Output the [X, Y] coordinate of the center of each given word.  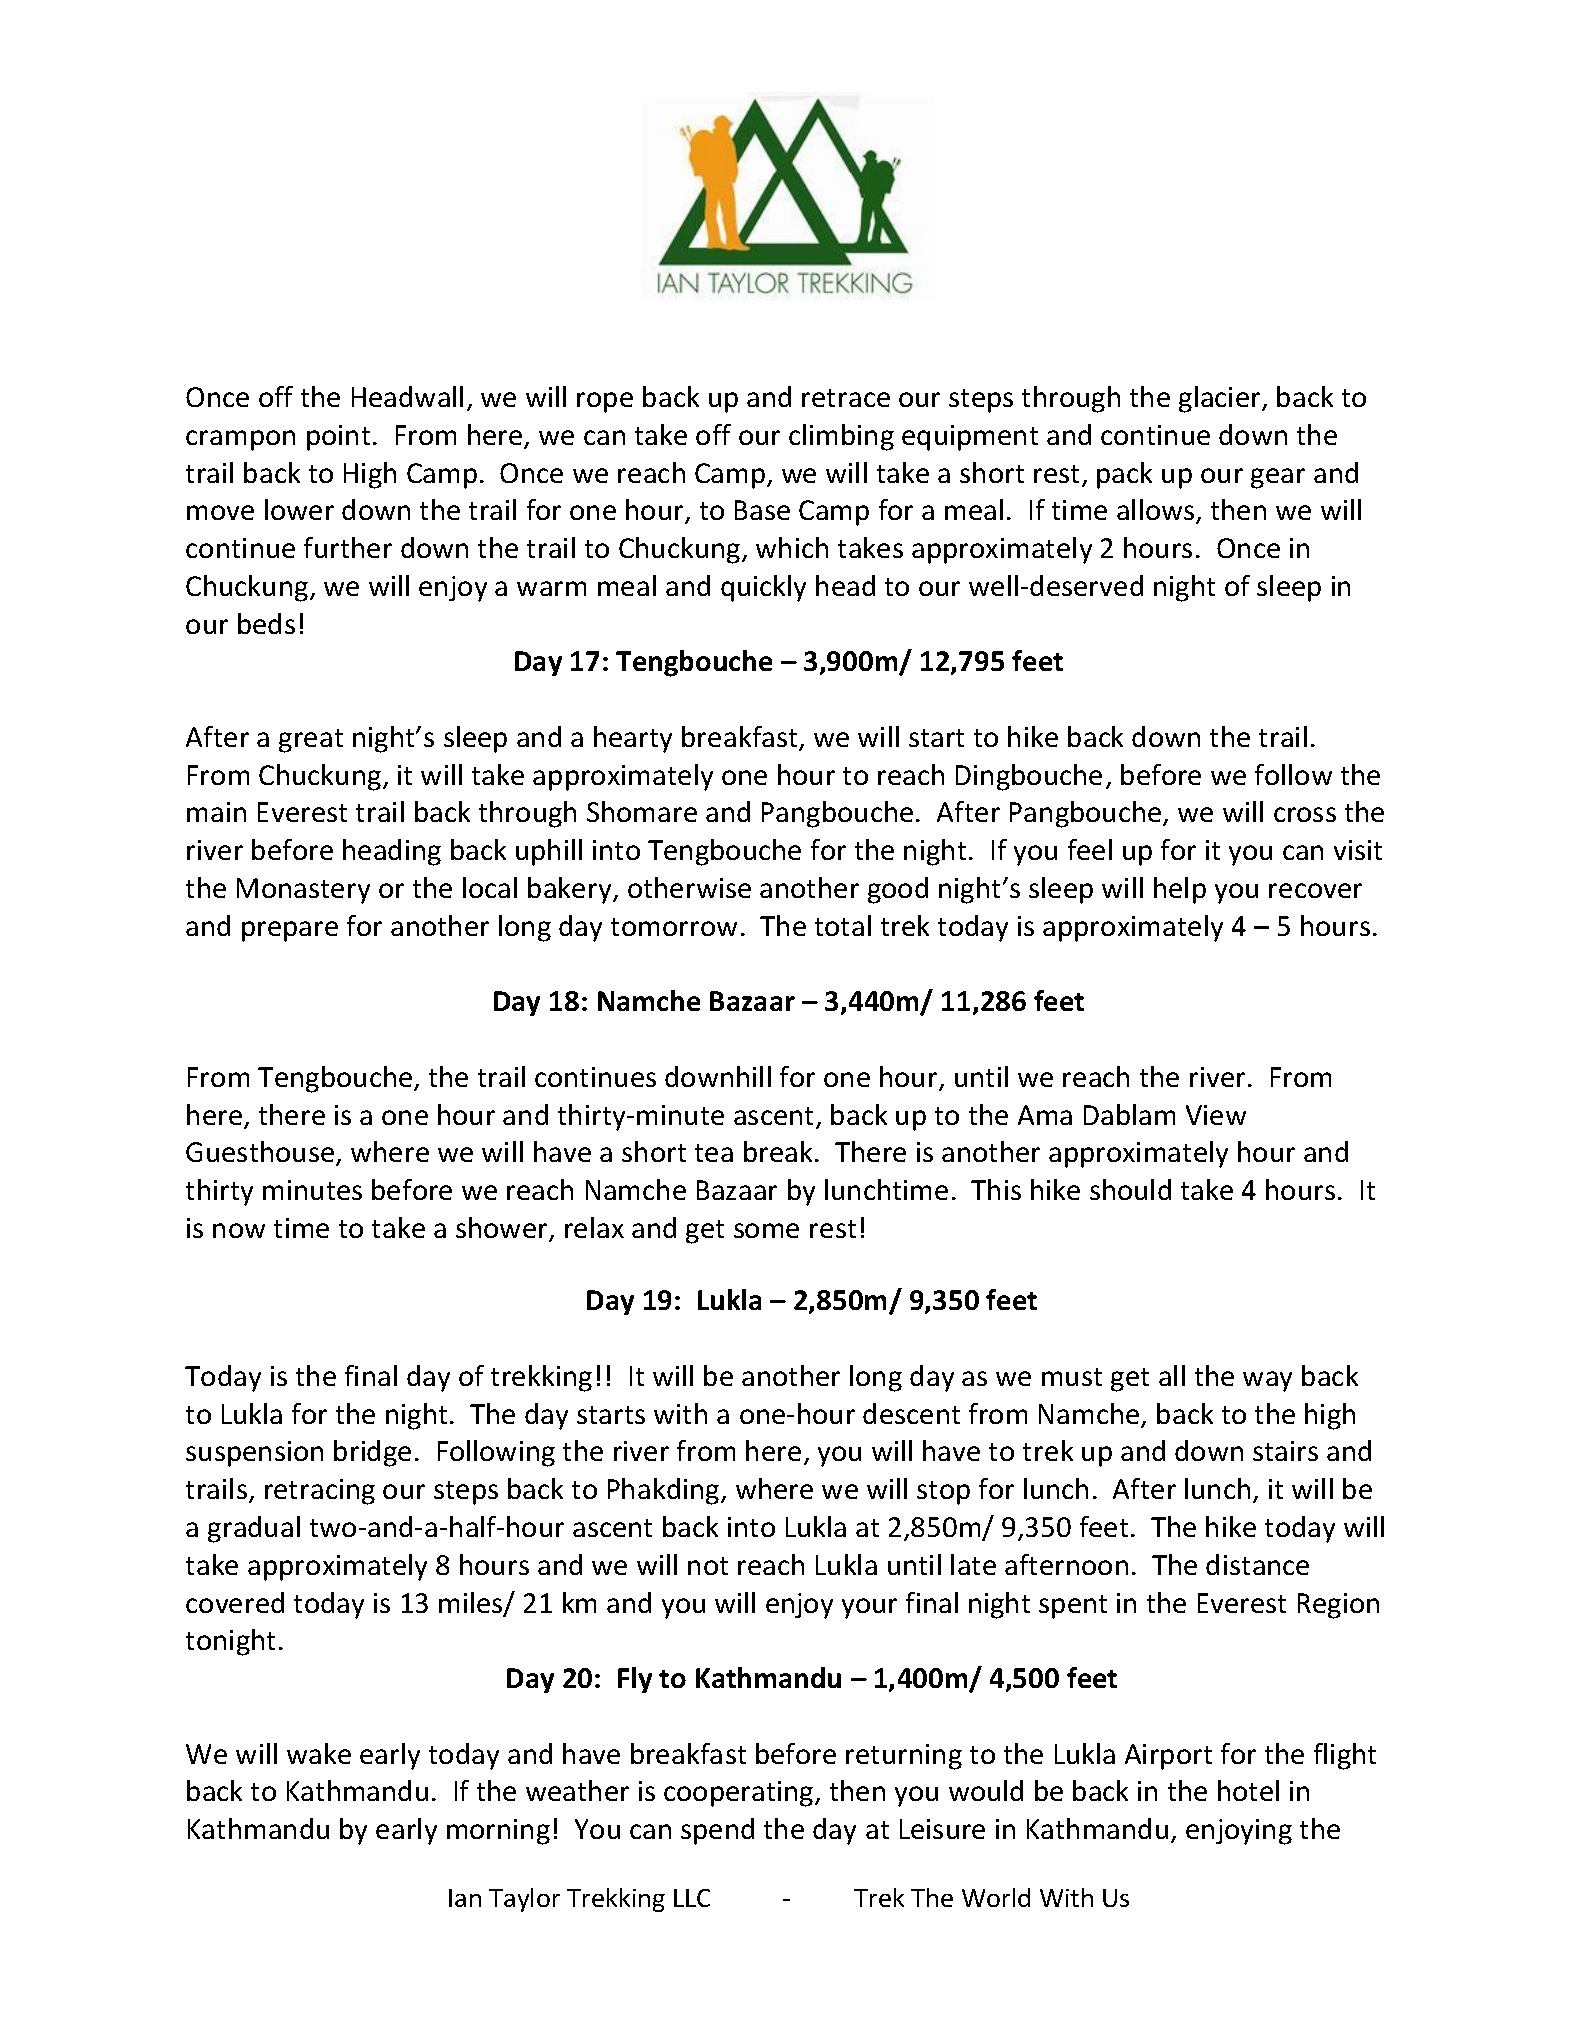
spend [717, 1831]
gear [1278, 478]
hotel [1248, 1790]
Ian [465, 1898]
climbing [841, 437]
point [338, 438]
